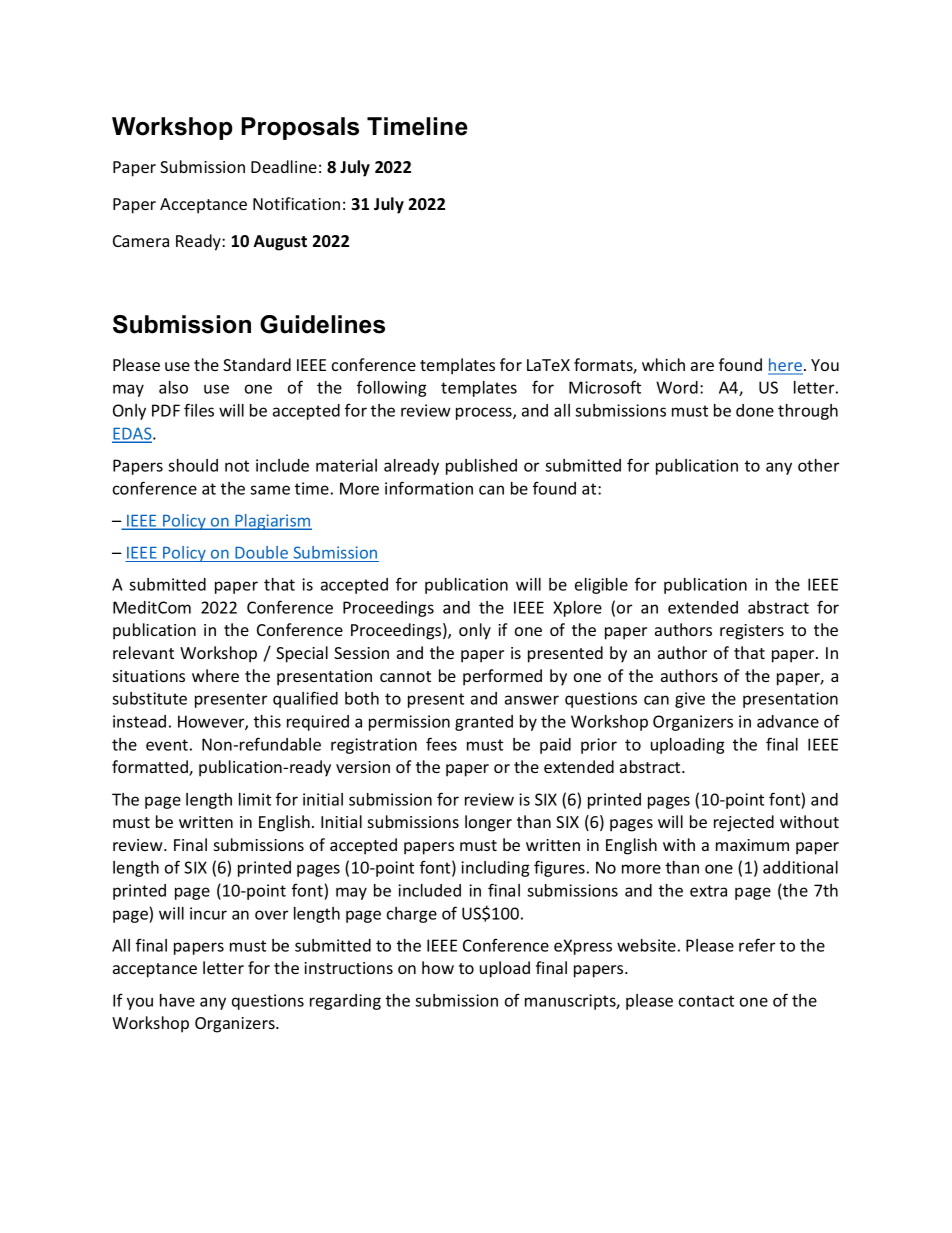 This image has width=952, height=1233. What do you see at coordinates (601, 586) in the image?
I see `eligible` at bounding box center [601, 586].
